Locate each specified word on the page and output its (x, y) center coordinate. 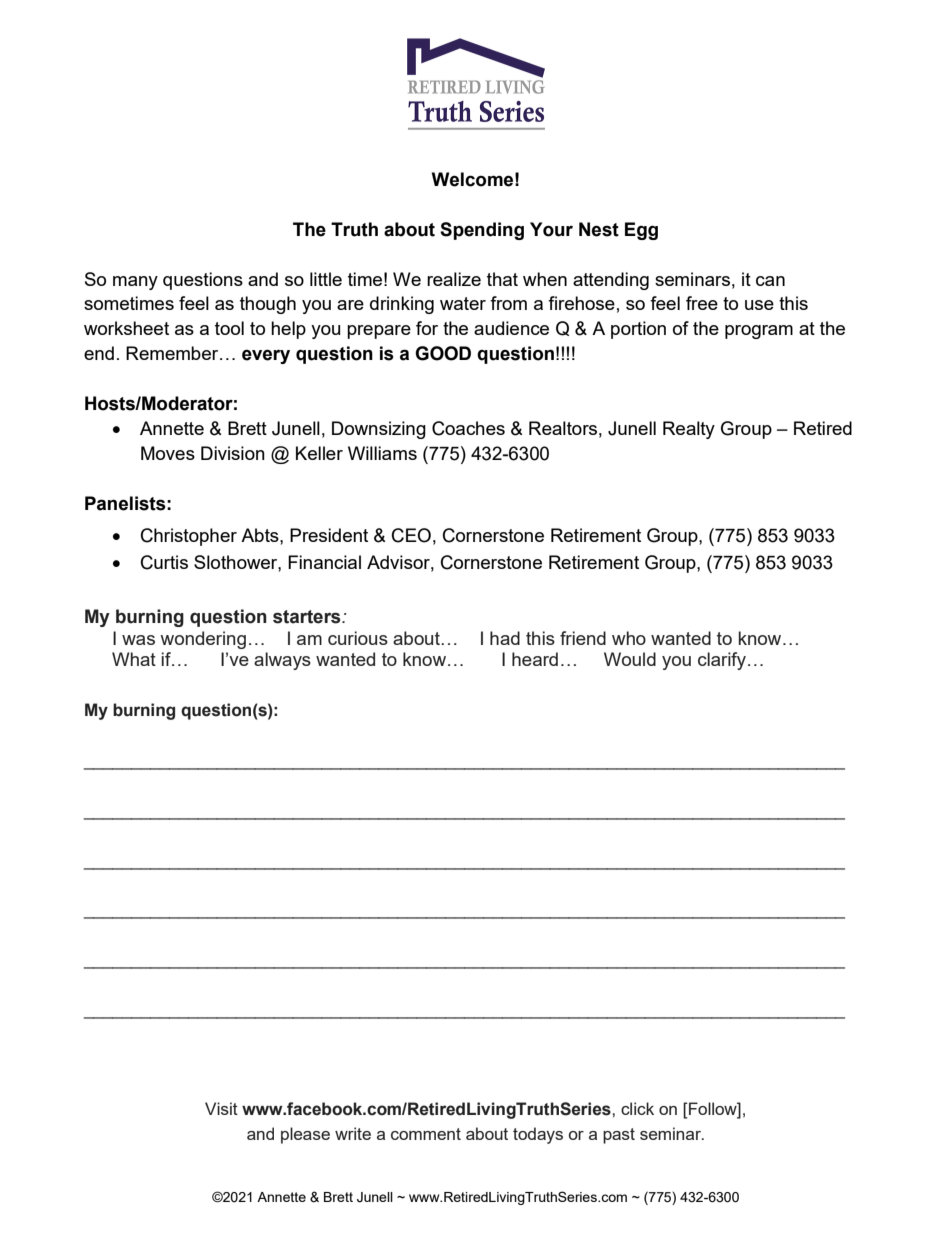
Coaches (468, 428)
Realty (689, 430)
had (505, 638)
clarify (722, 661)
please (305, 1135)
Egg (641, 231)
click (637, 1108)
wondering (203, 640)
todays (538, 1135)
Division (233, 453)
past (619, 1136)
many (135, 283)
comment (426, 1134)
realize (454, 279)
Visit (221, 1108)
